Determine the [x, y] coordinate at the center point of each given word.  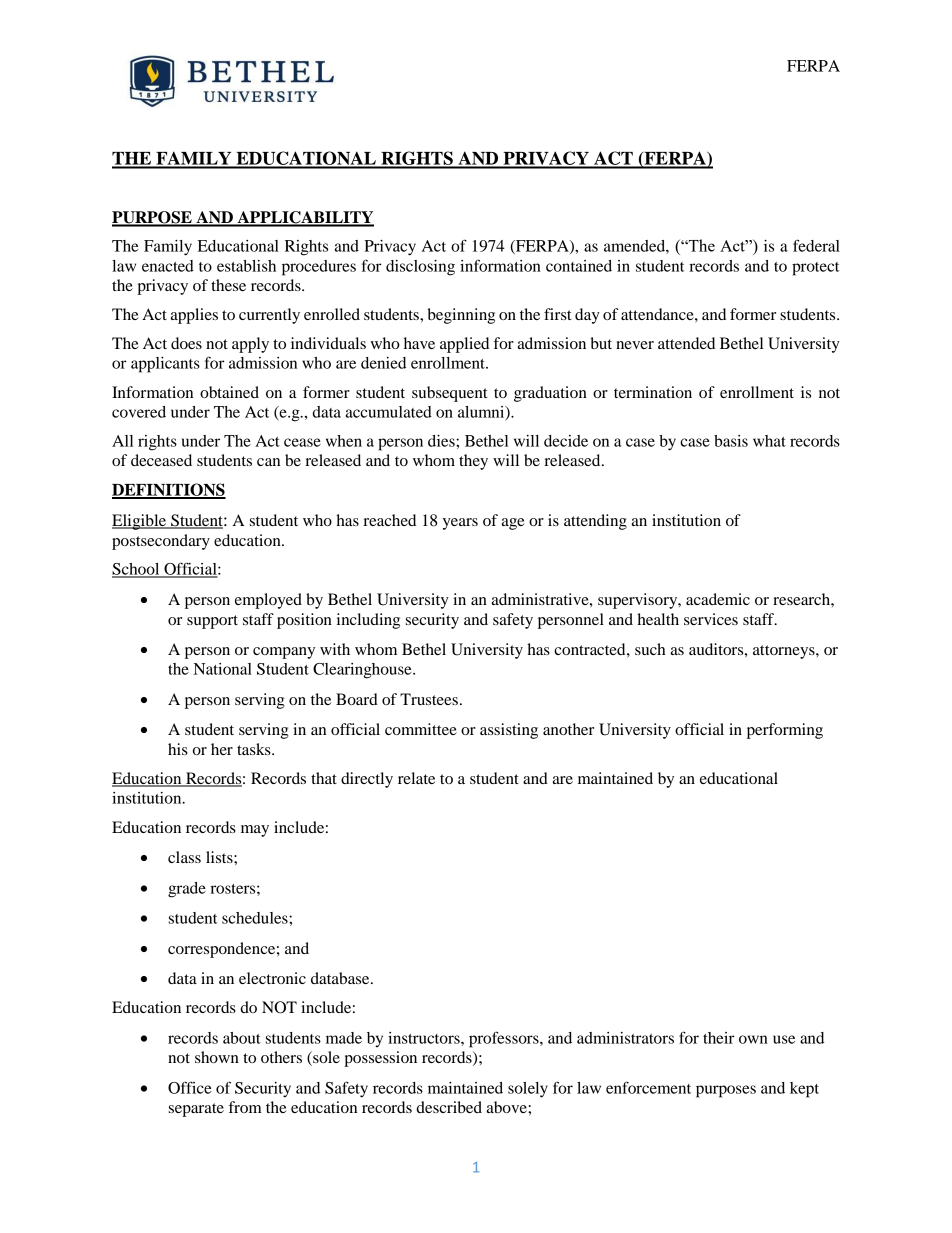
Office [189, 1087]
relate [416, 778]
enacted [168, 266]
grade [187, 890]
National [223, 669]
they [473, 462]
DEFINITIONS [169, 490]
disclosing [420, 268]
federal [816, 245]
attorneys [785, 652]
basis [731, 441]
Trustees [429, 699]
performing [785, 731]
